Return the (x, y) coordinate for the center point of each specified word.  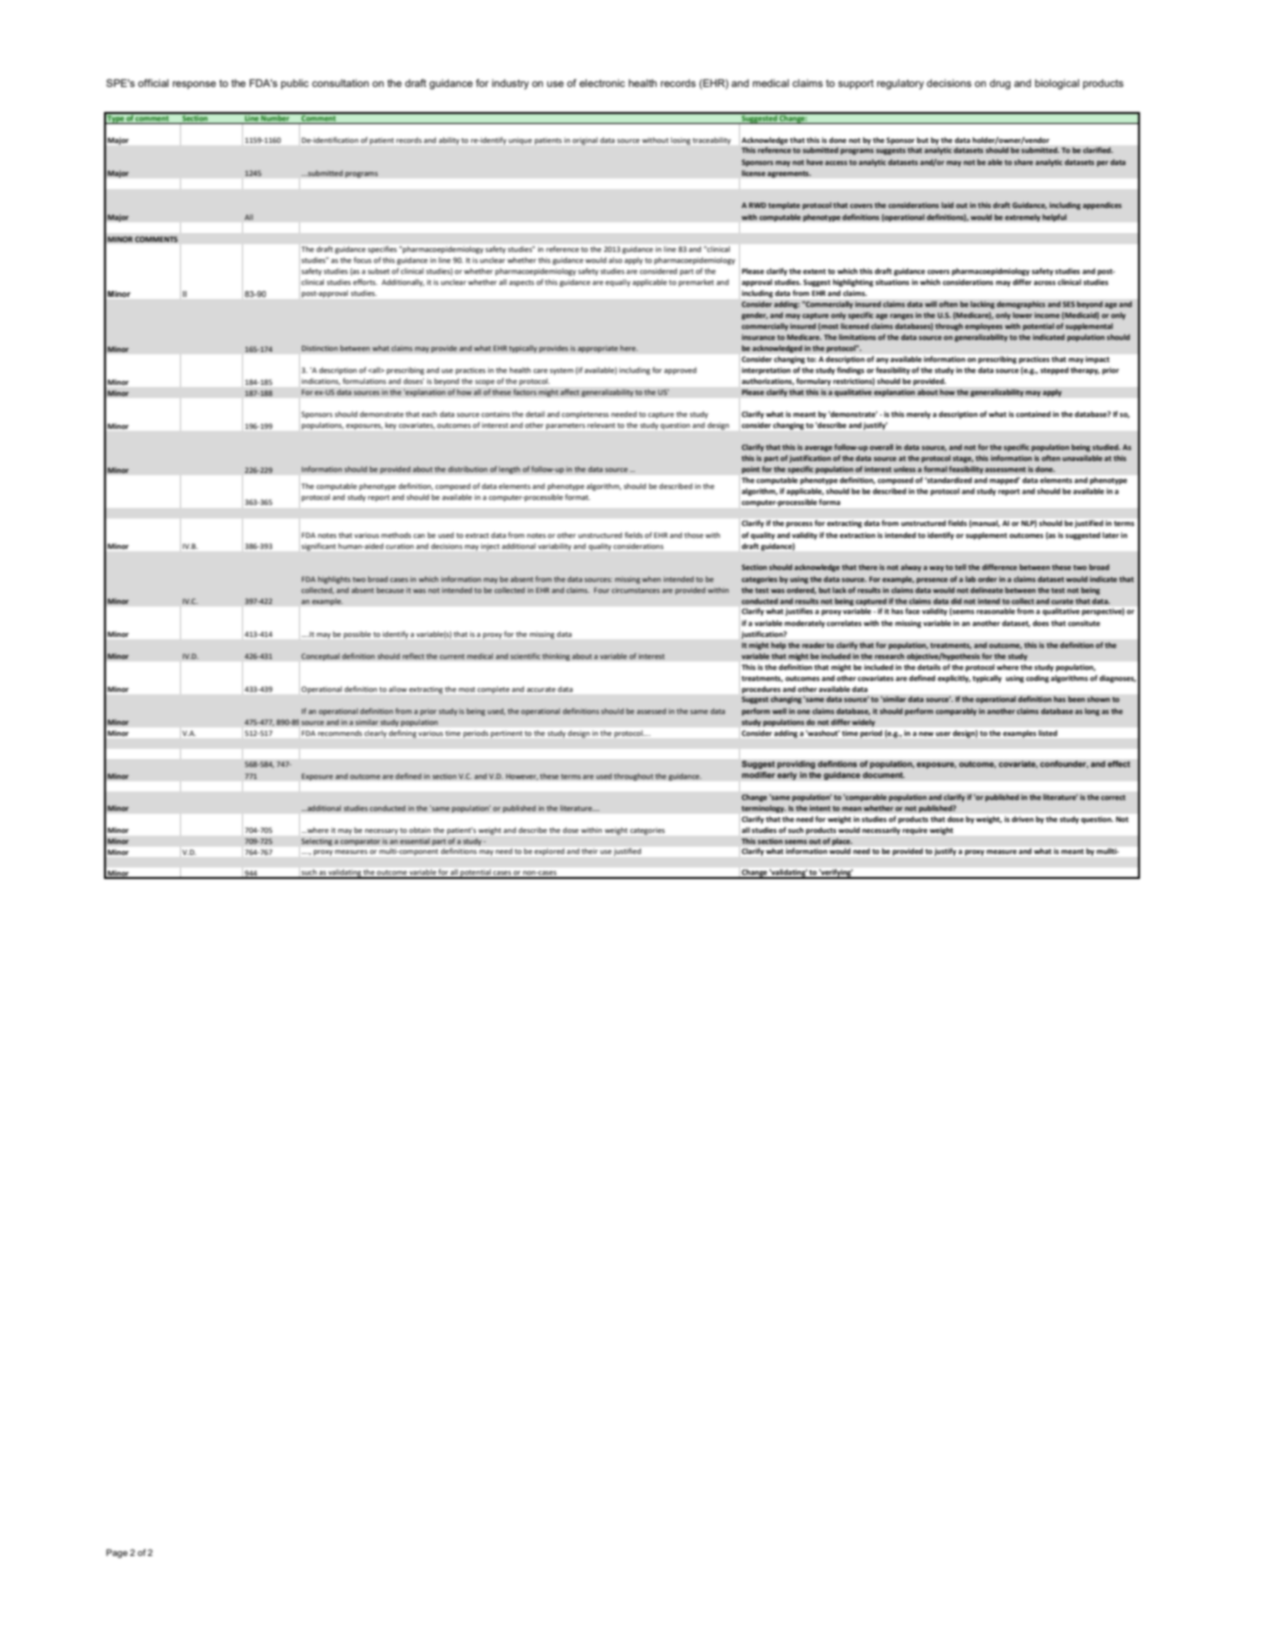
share (1023, 162)
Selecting (316, 843)
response (194, 85)
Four (602, 590)
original (585, 141)
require (915, 831)
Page (117, 1553)
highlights (334, 580)
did (956, 601)
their (590, 851)
